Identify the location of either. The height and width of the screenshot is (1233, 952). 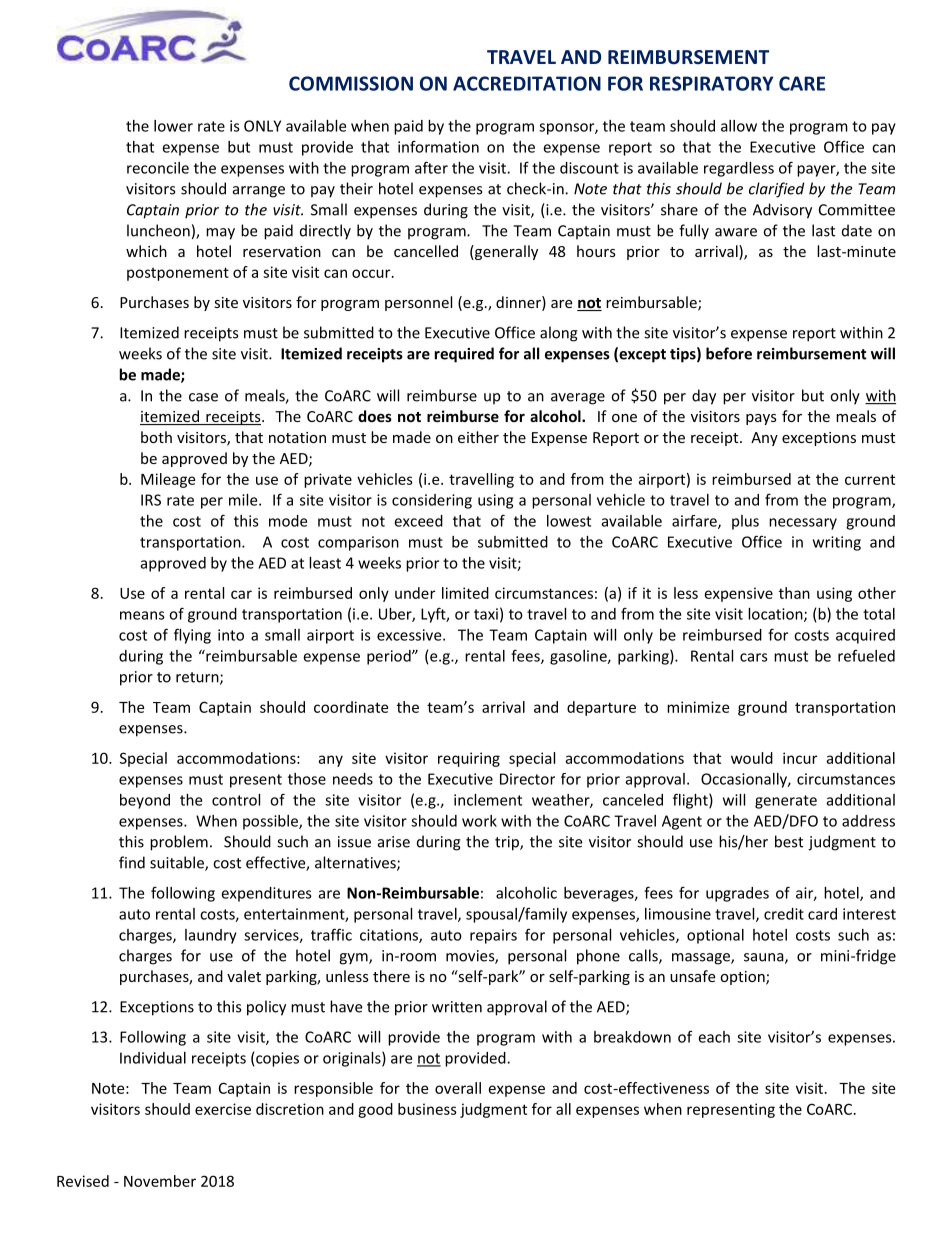
(478, 437).
